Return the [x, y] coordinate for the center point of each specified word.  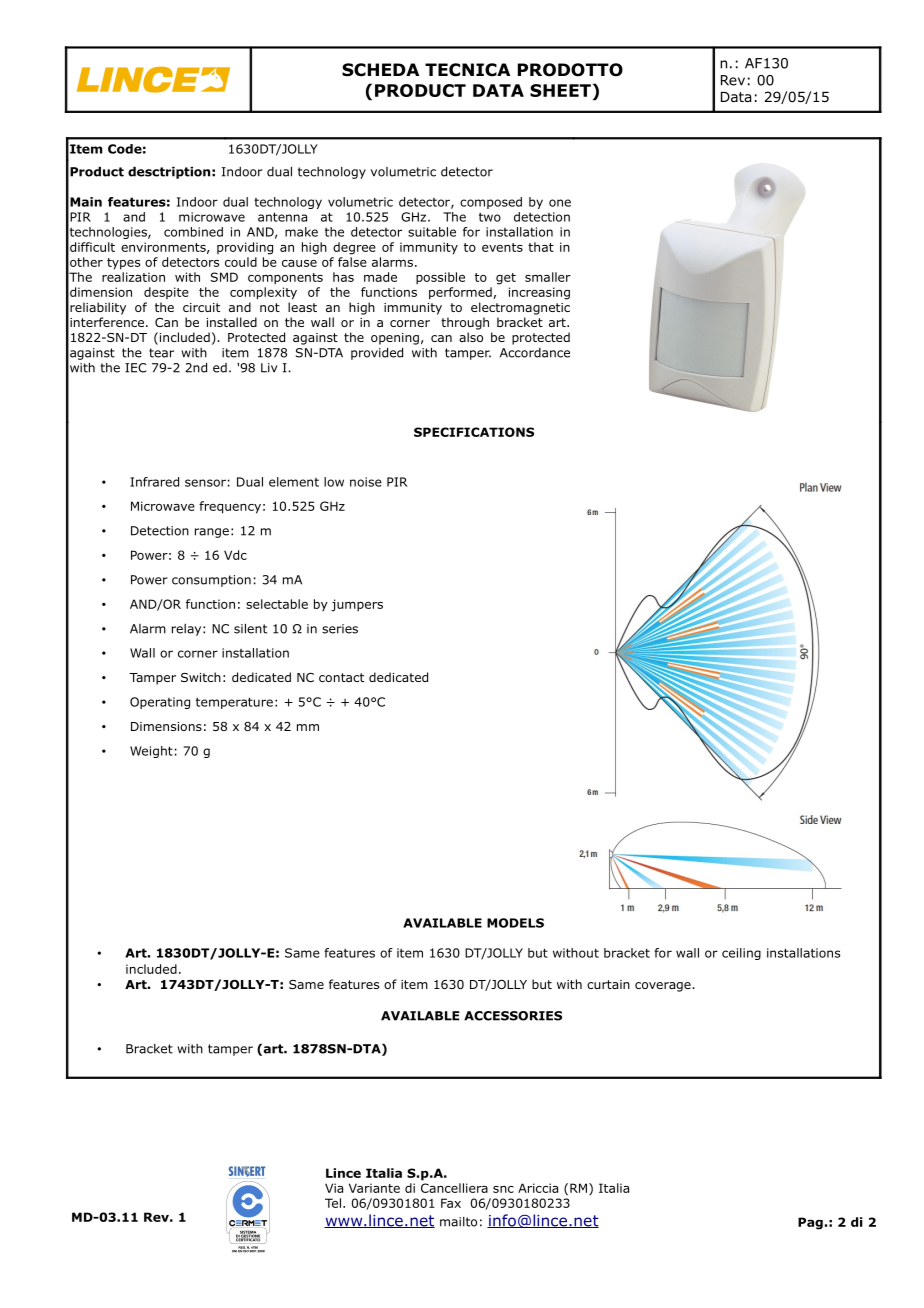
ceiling [741, 954]
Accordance [535, 353]
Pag [810, 1223]
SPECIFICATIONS [474, 432]
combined [193, 232]
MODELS [515, 923]
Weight [151, 752]
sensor [205, 483]
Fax [451, 1203]
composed [491, 203]
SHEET [560, 90]
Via [334, 1188]
